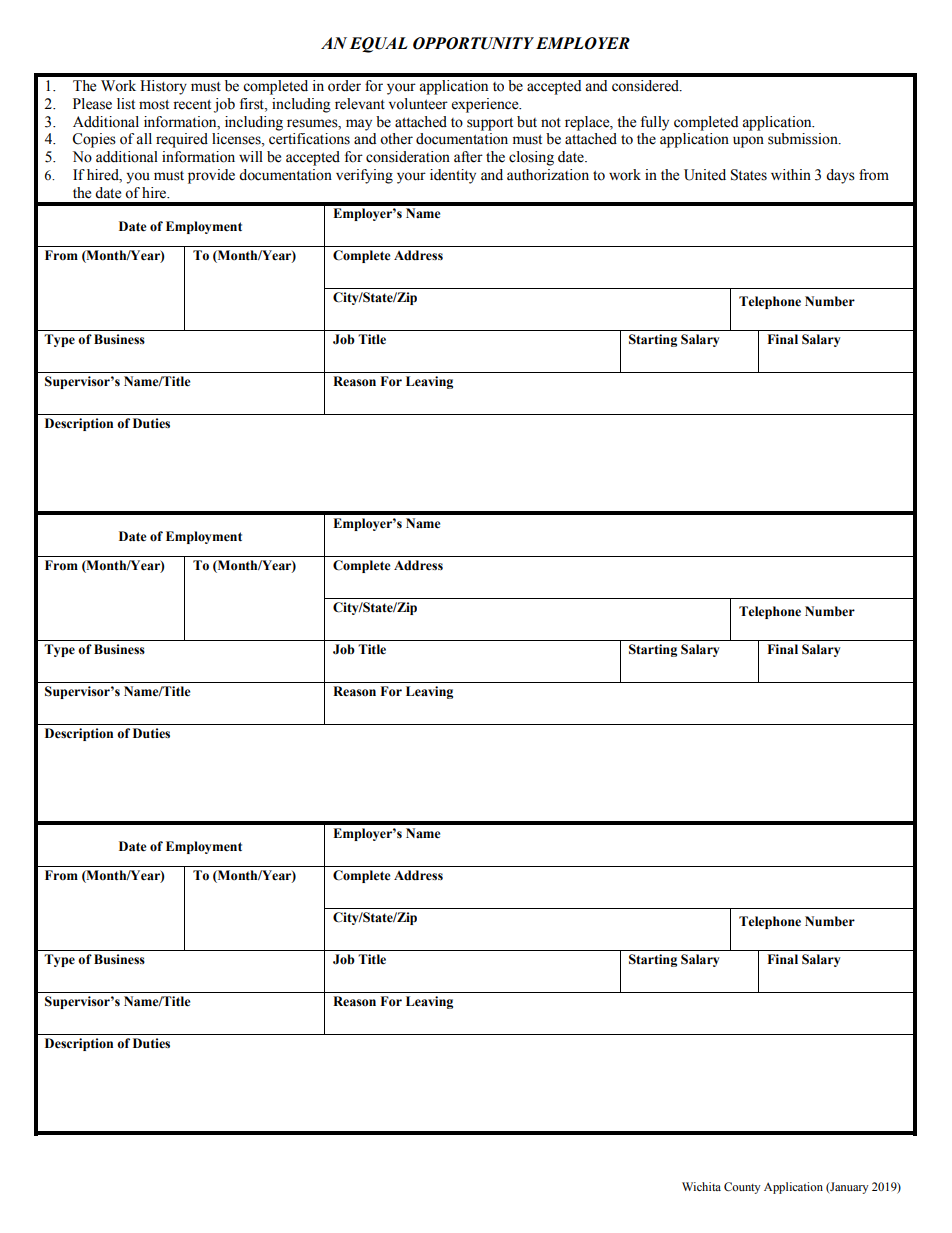  Describe the element at coordinates (705, 175) in the page. I see `United` at that location.
